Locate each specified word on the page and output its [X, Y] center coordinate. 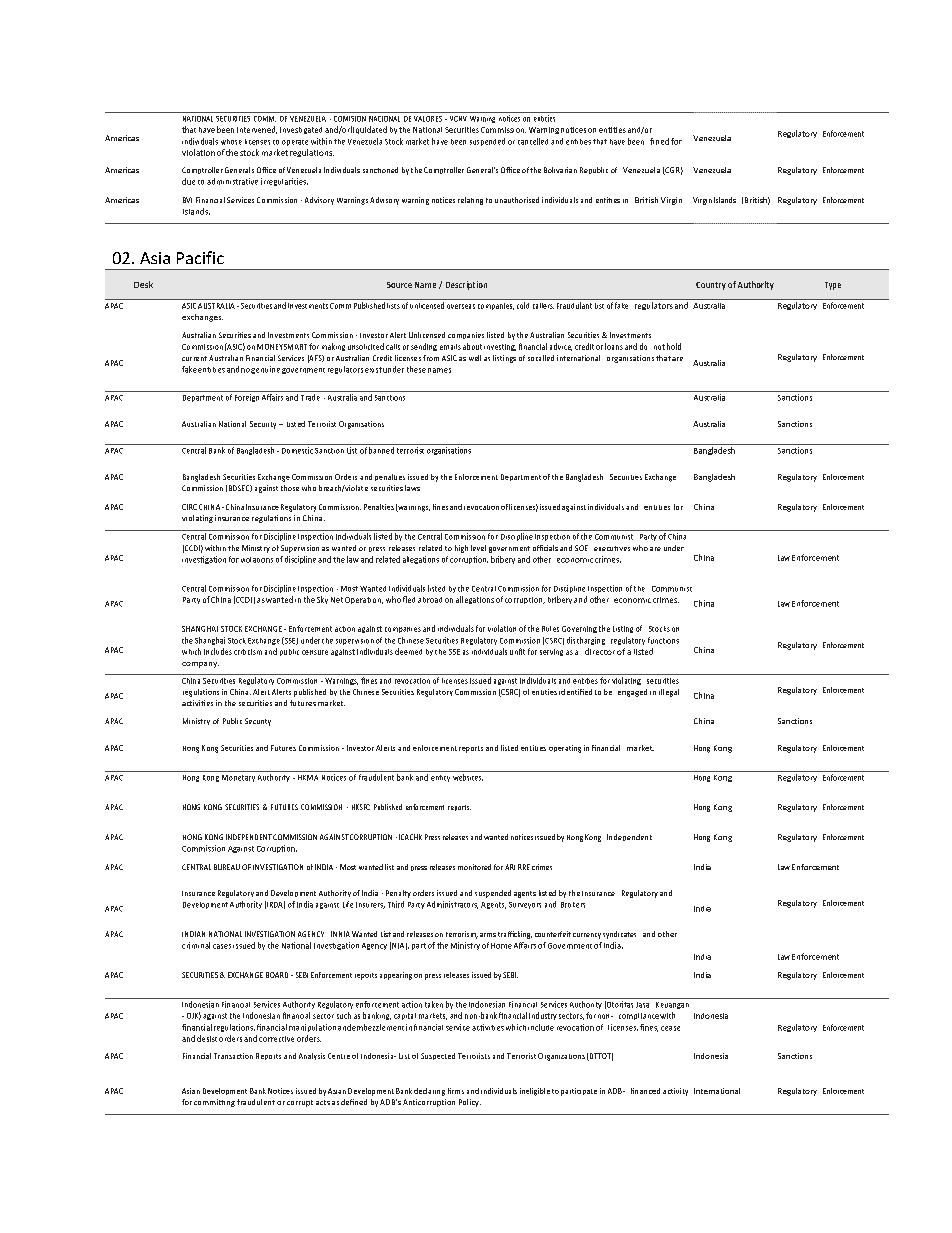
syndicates [619, 935]
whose [231, 142]
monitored [474, 867]
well [475, 358]
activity [675, 1092]
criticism [248, 652]
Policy [470, 1103]
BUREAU [227, 867]
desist [207, 1038]
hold [674, 346]
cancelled [533, 141]
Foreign [247, 398]
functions [663, 640]
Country [711, 286]
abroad [430, 600]
